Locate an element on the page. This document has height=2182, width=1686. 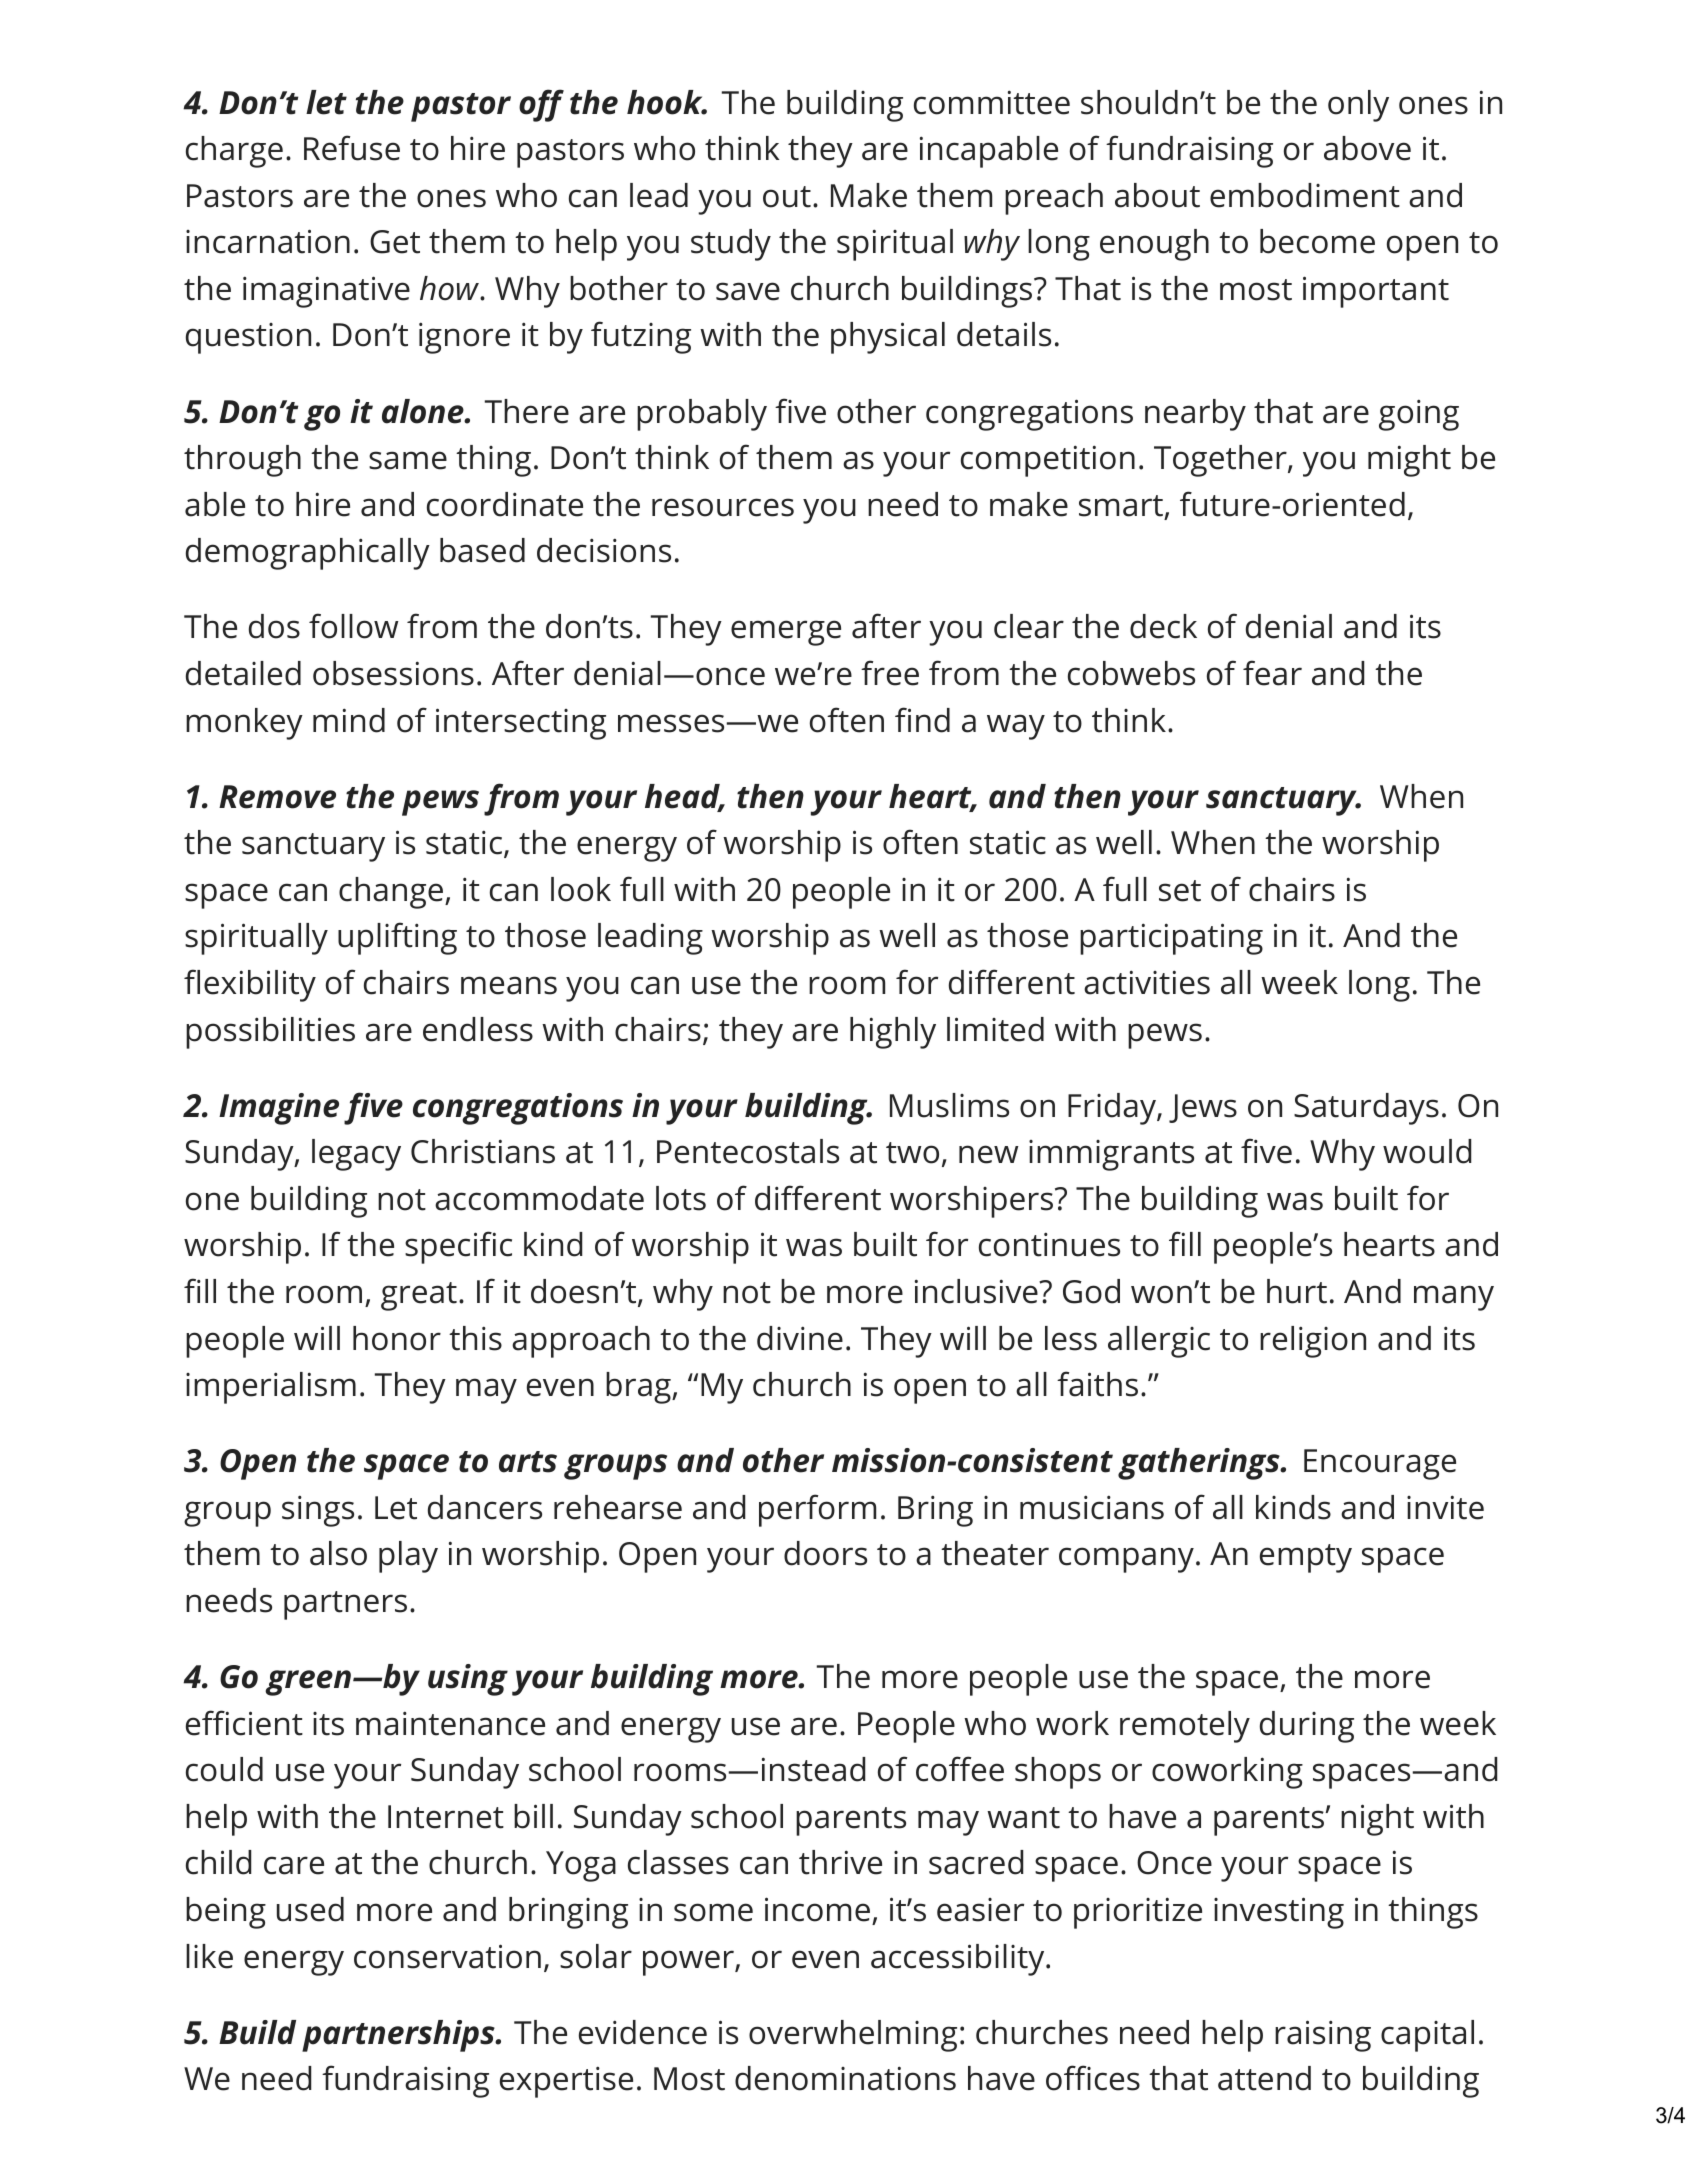
honor is located at coordinates (397, 1338).
